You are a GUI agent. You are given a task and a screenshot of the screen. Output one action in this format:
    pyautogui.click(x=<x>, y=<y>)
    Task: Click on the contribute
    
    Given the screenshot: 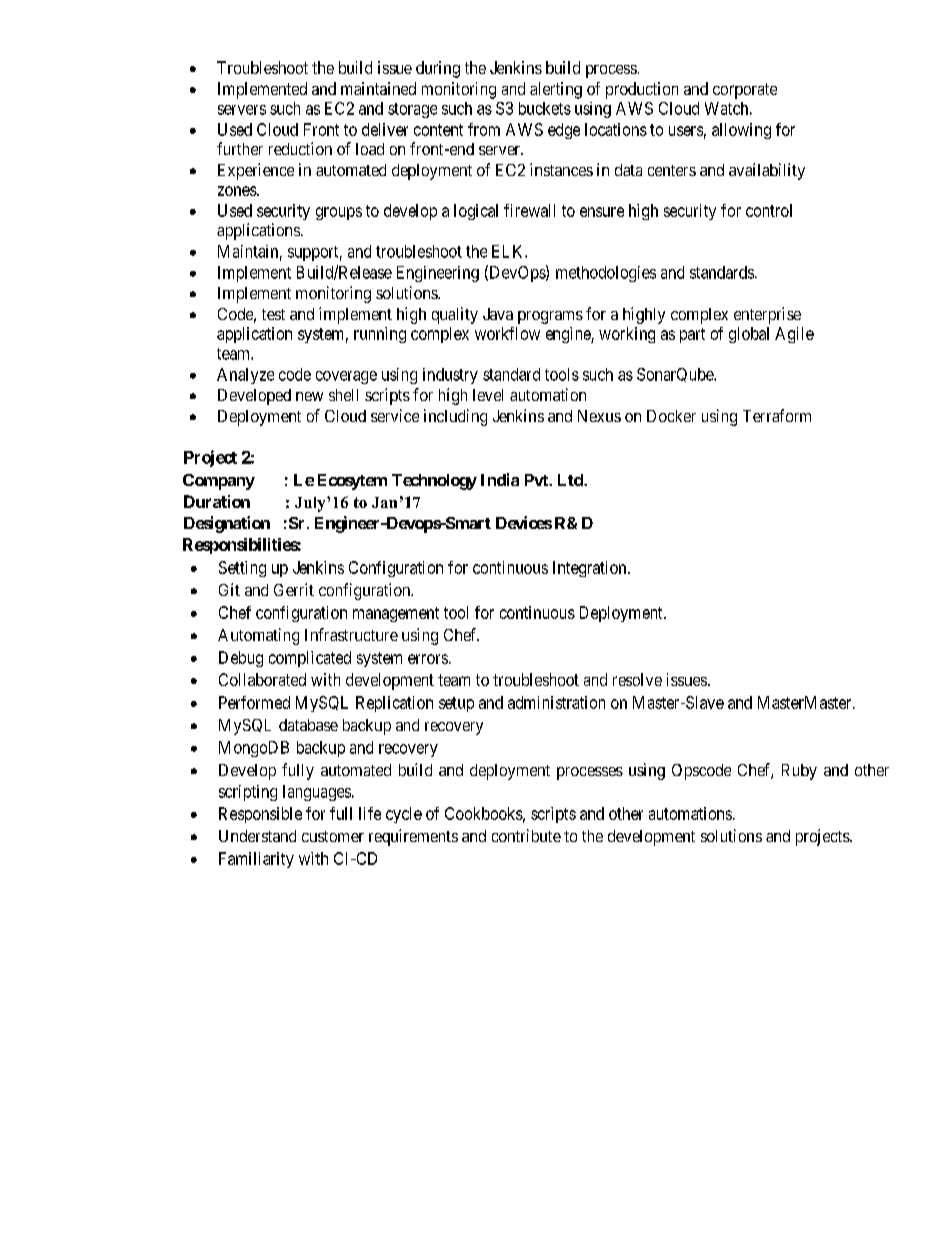 What is the action you would take?
    pyautogui.click(x=526, y=835)
